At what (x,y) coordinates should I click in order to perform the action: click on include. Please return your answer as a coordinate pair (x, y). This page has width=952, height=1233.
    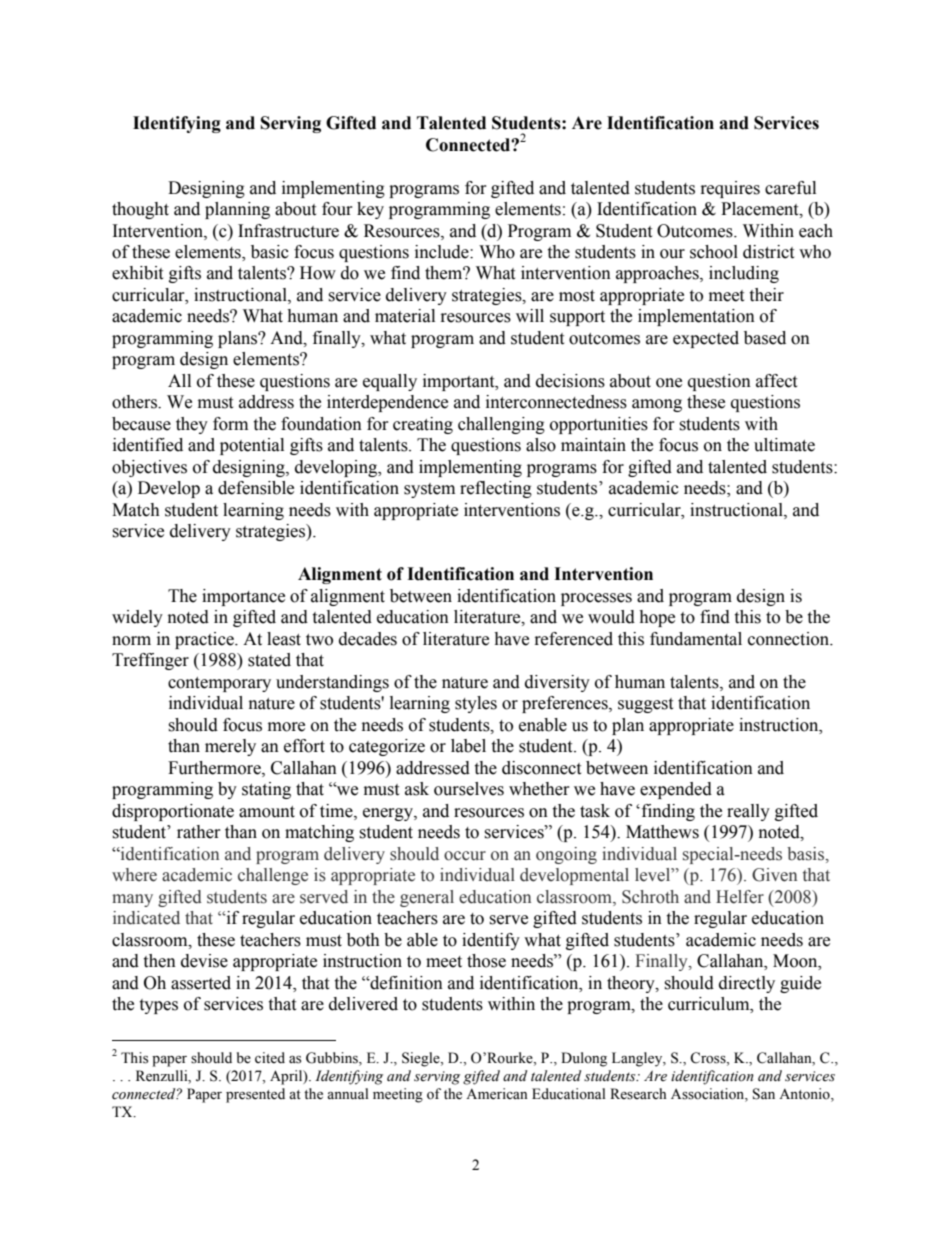
    Looking at the image, I should click on (443, 252).
